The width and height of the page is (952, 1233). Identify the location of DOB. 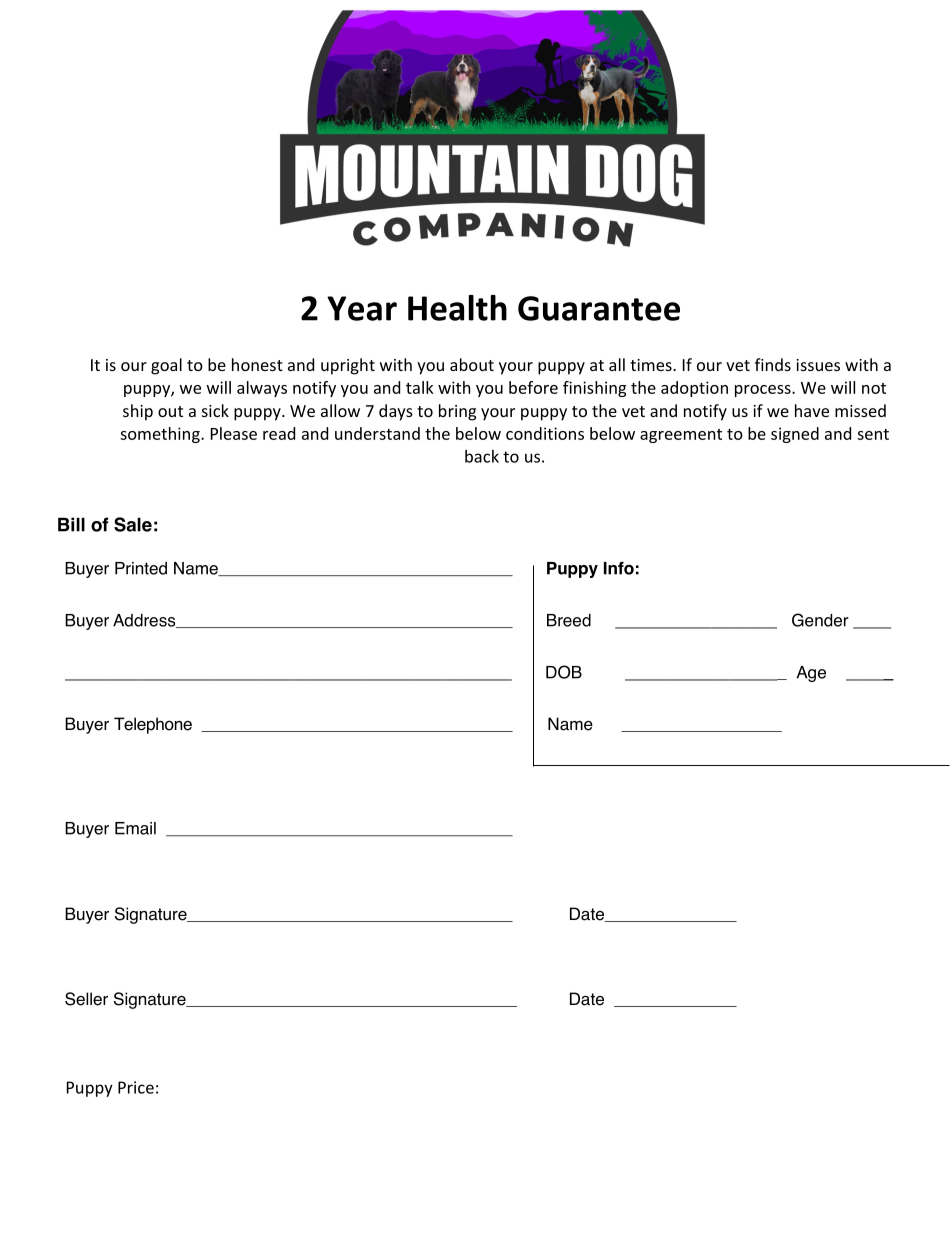
(564, 672).
